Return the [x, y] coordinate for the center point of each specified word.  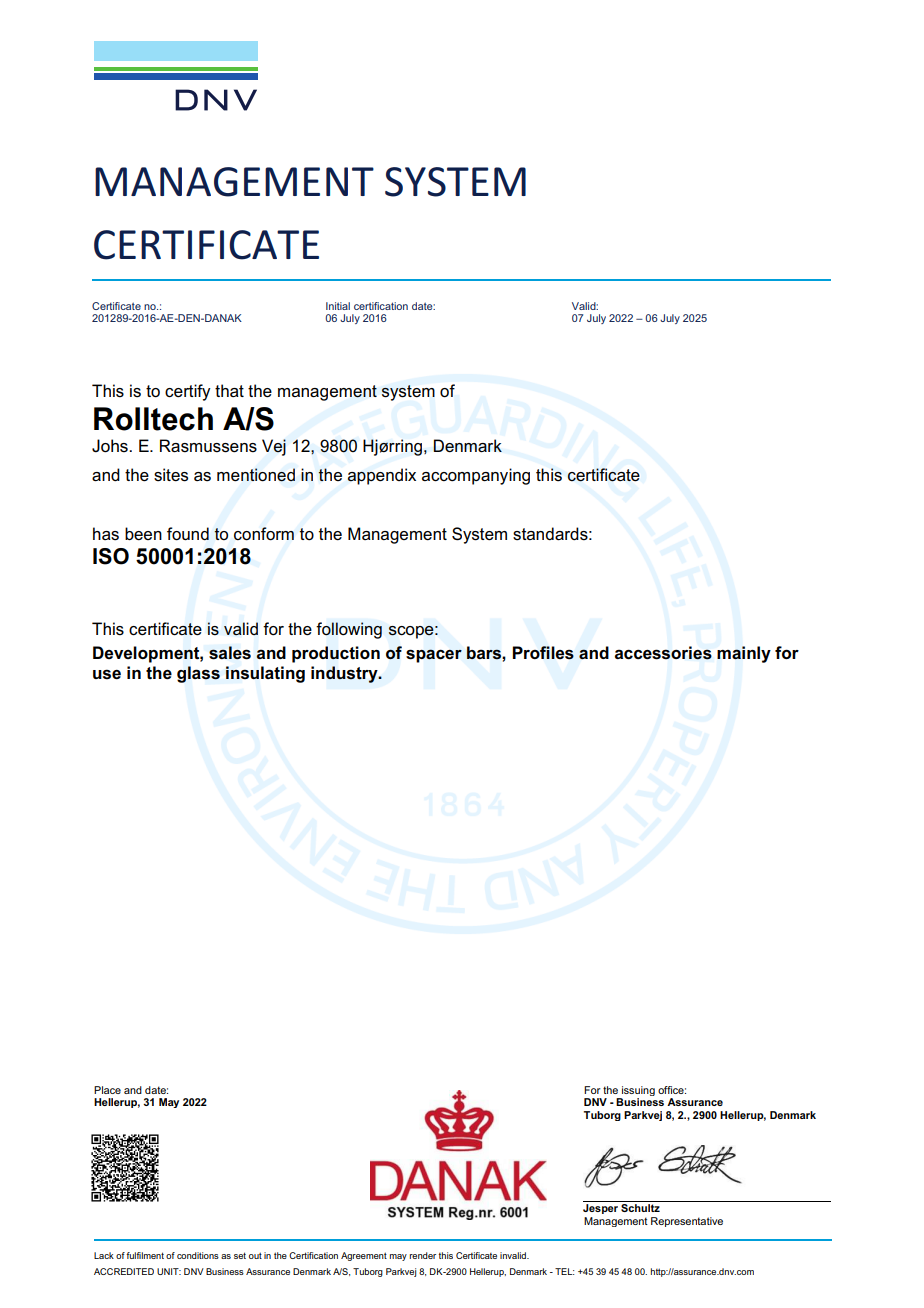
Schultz [640, 1208]
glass [198, 674]
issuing [638, 1091]
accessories [663, 653]
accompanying [476, 476]
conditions [198, 1255]
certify [188, 392]
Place [107, 1090]
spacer [434, 656]
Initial [338, 306]
